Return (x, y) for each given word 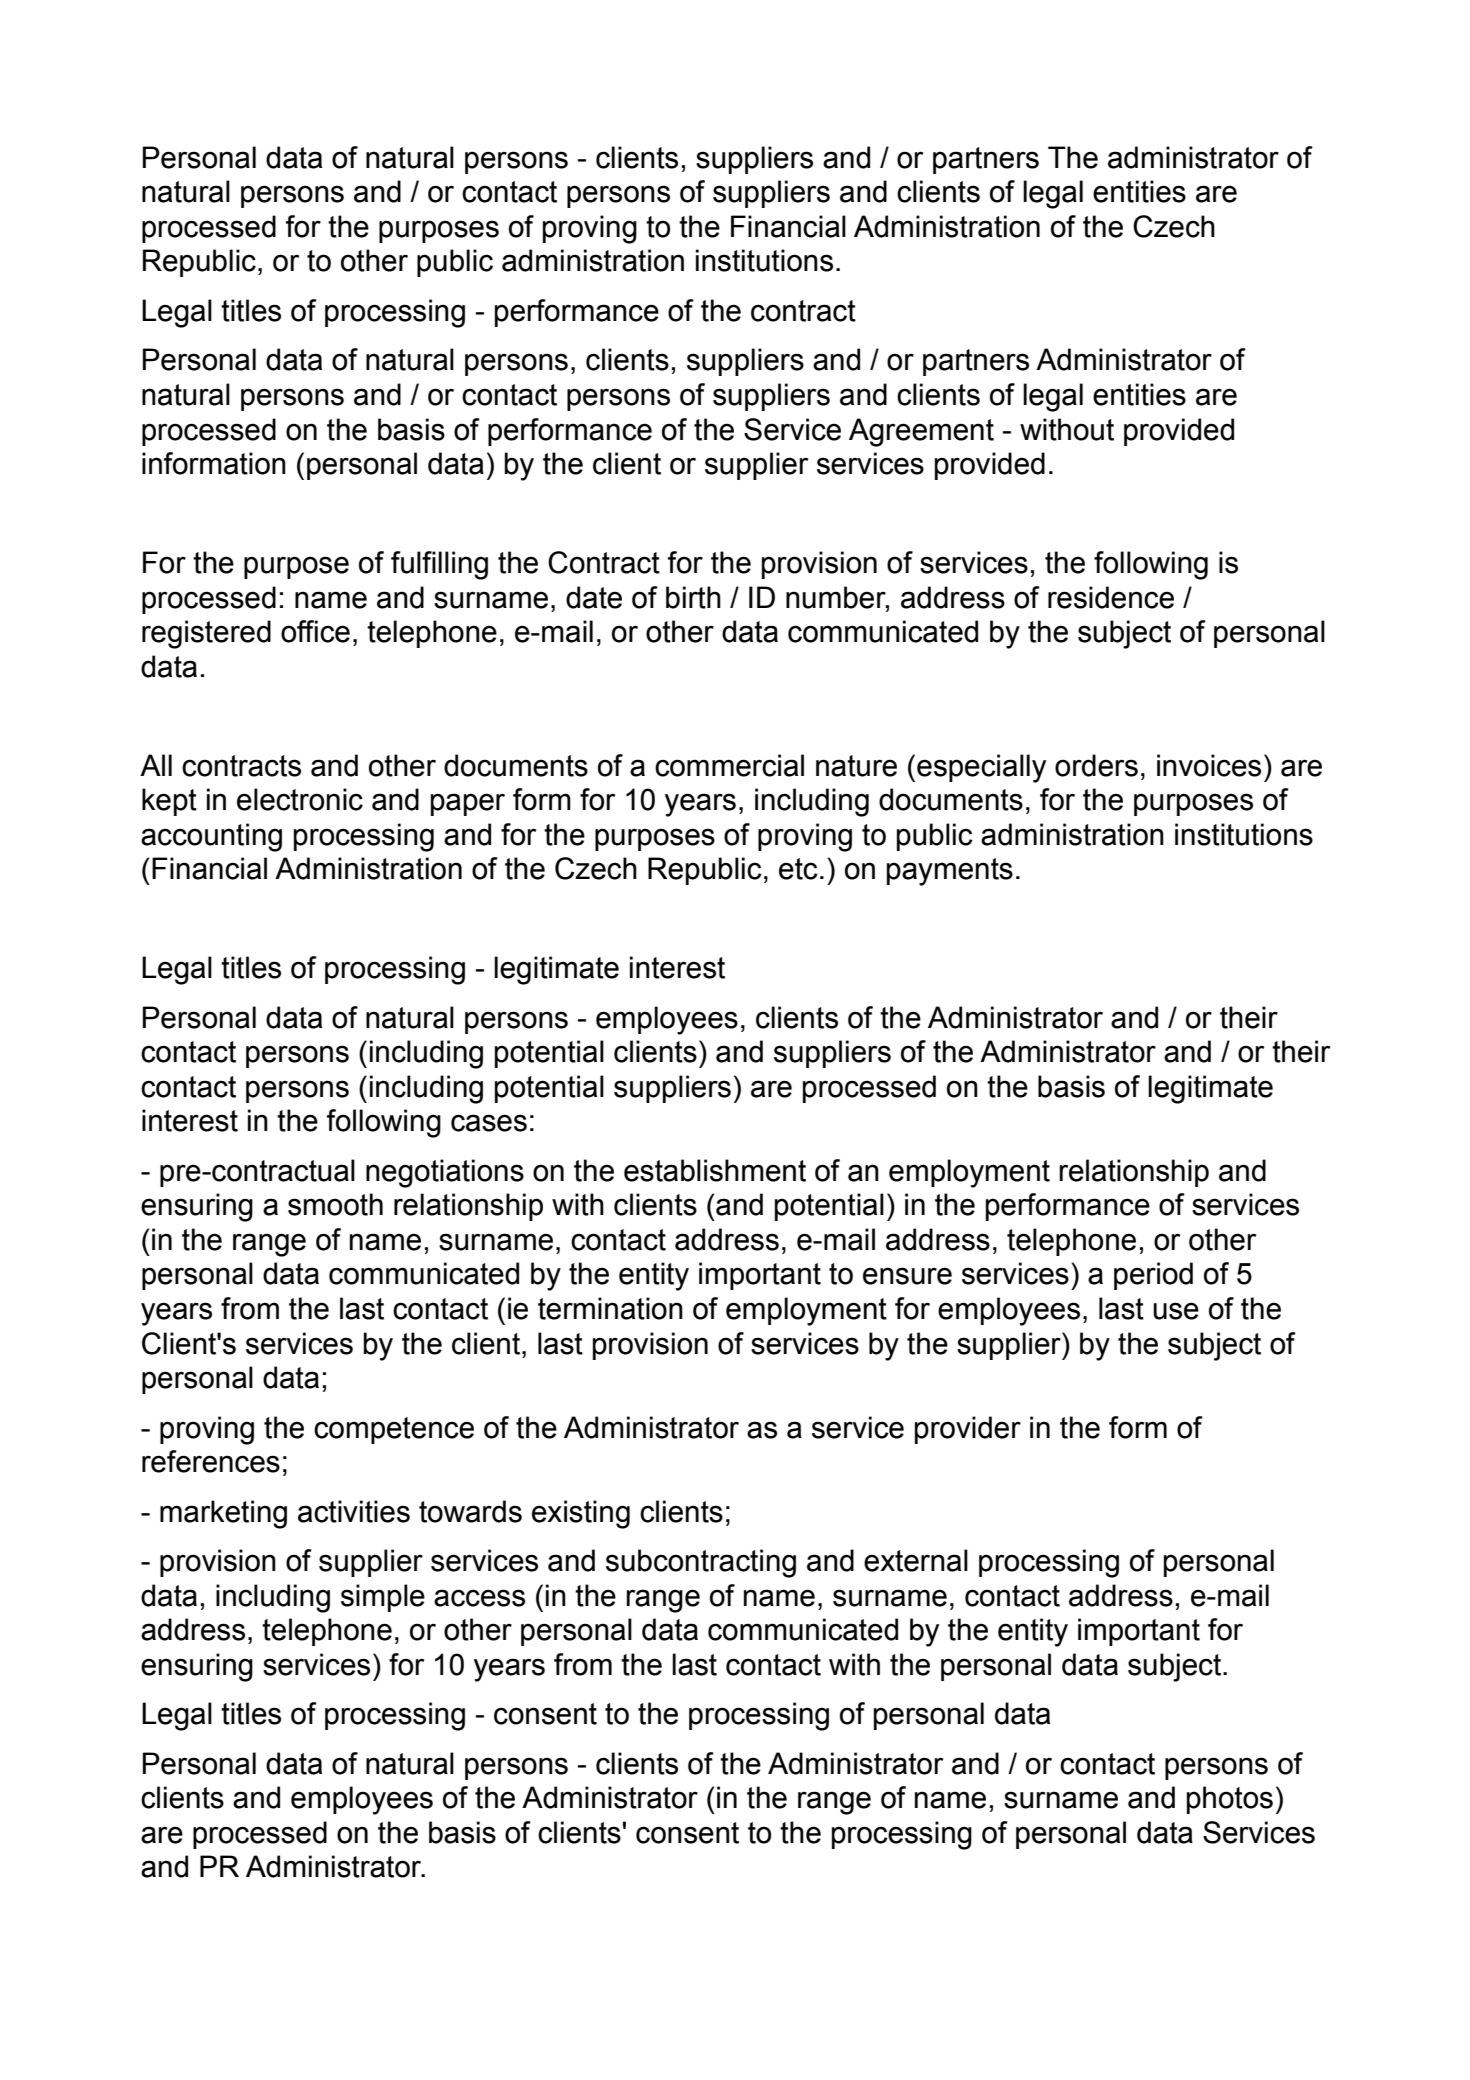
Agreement (921, 432)
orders (1096, 765)
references (211, 1461)
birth (693, 597)
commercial (729, 765)
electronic (300, 799)
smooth (335, 1204)
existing (581, 1514)
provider (968, 1430)
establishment (715, 1170)
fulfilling (439, 565)
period (1153, 1276)
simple (383, 1598)
